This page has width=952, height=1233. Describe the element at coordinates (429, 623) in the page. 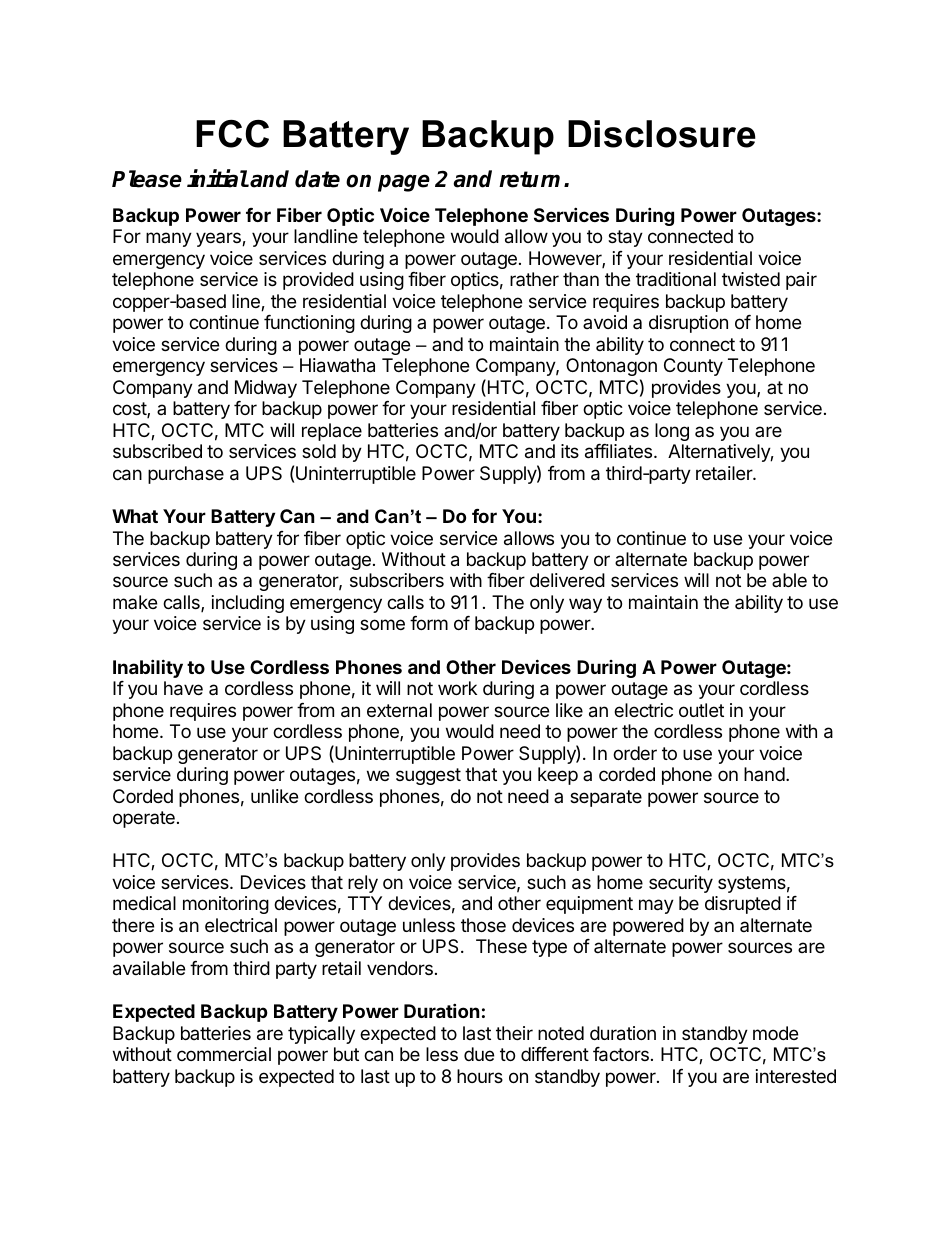

I see `form` at that location.
